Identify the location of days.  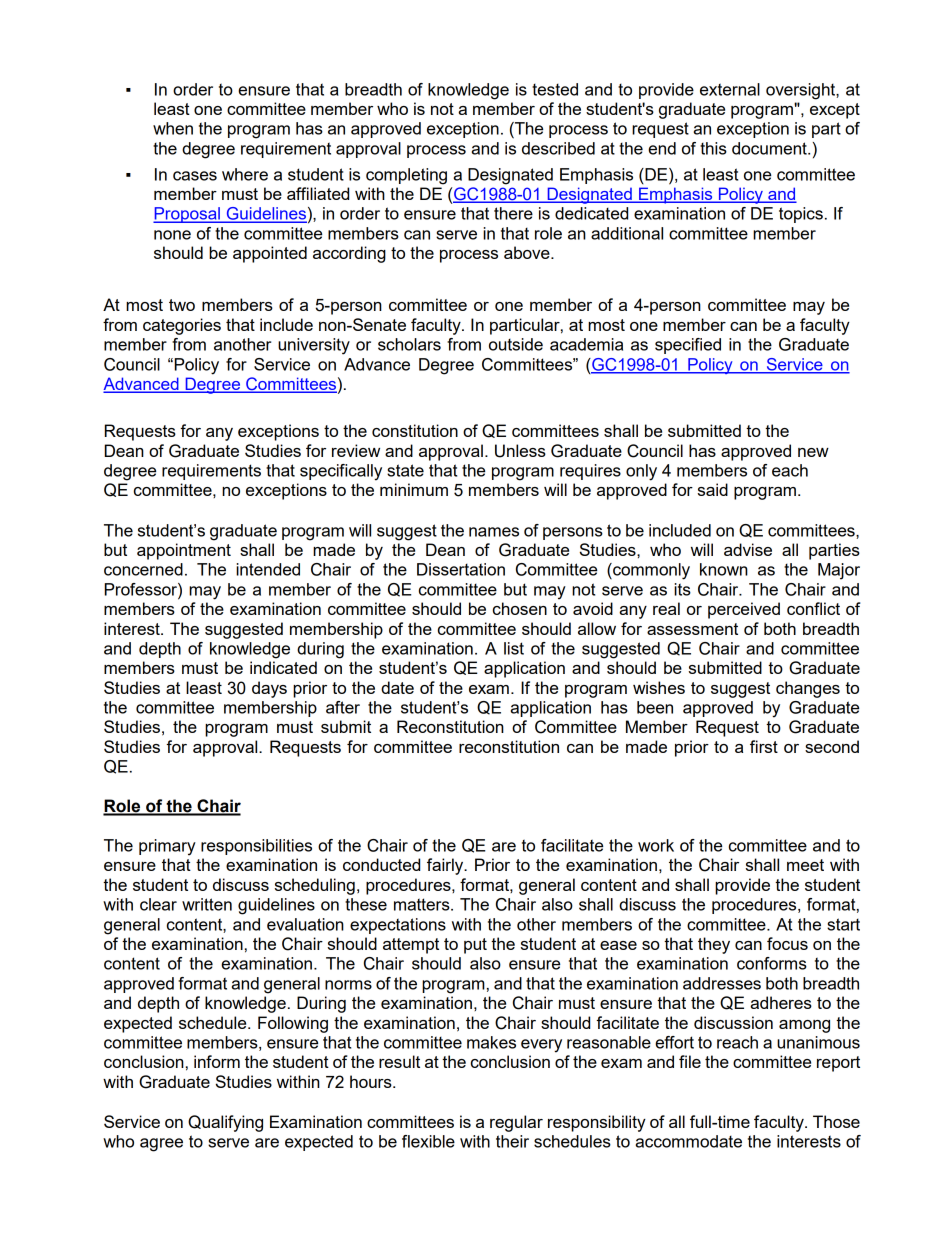
(269, 689).
